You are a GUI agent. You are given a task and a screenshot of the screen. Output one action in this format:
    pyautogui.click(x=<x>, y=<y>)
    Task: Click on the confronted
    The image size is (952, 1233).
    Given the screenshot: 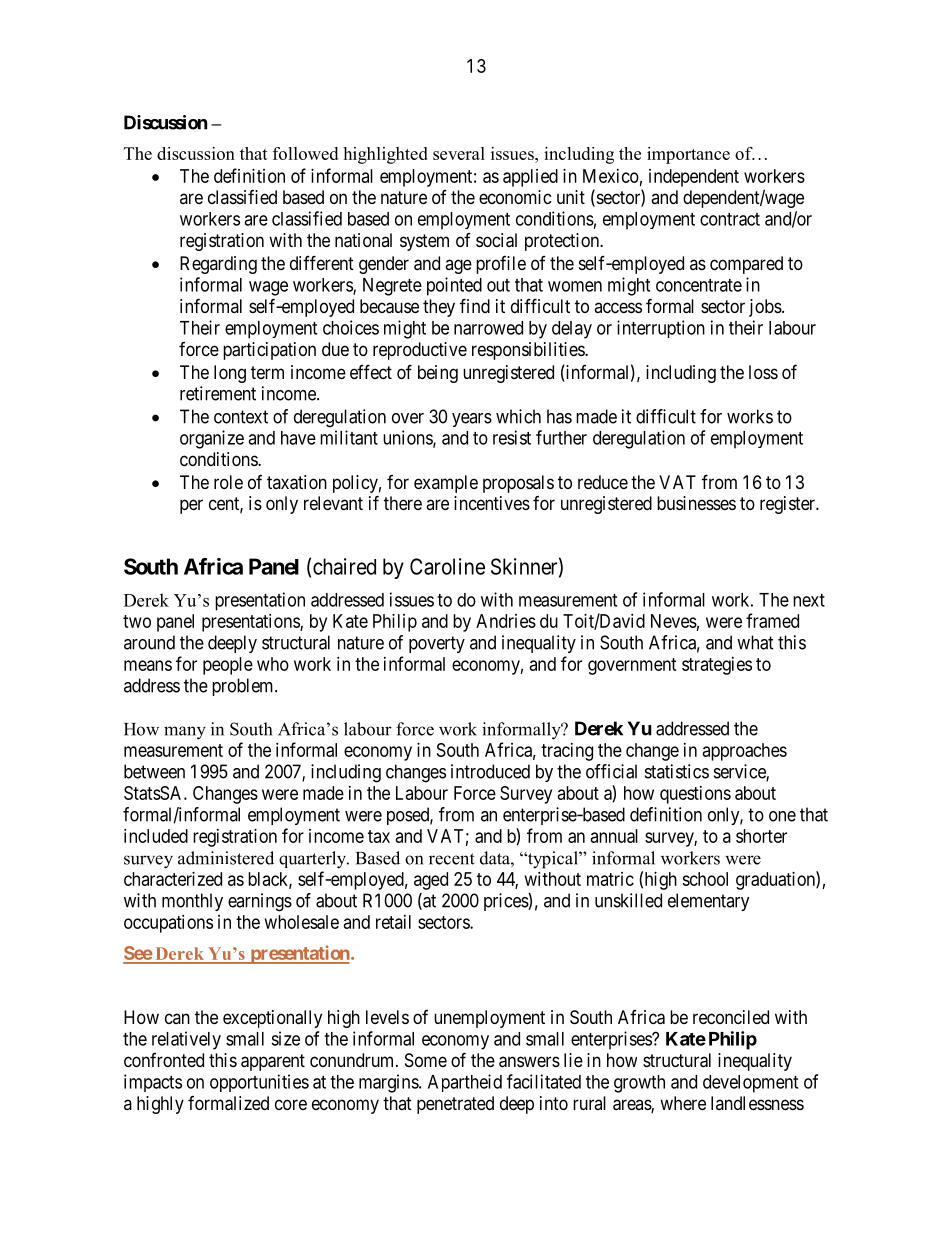 What is the action you would take?
    pyautogui.click(x=164, y=1060)
